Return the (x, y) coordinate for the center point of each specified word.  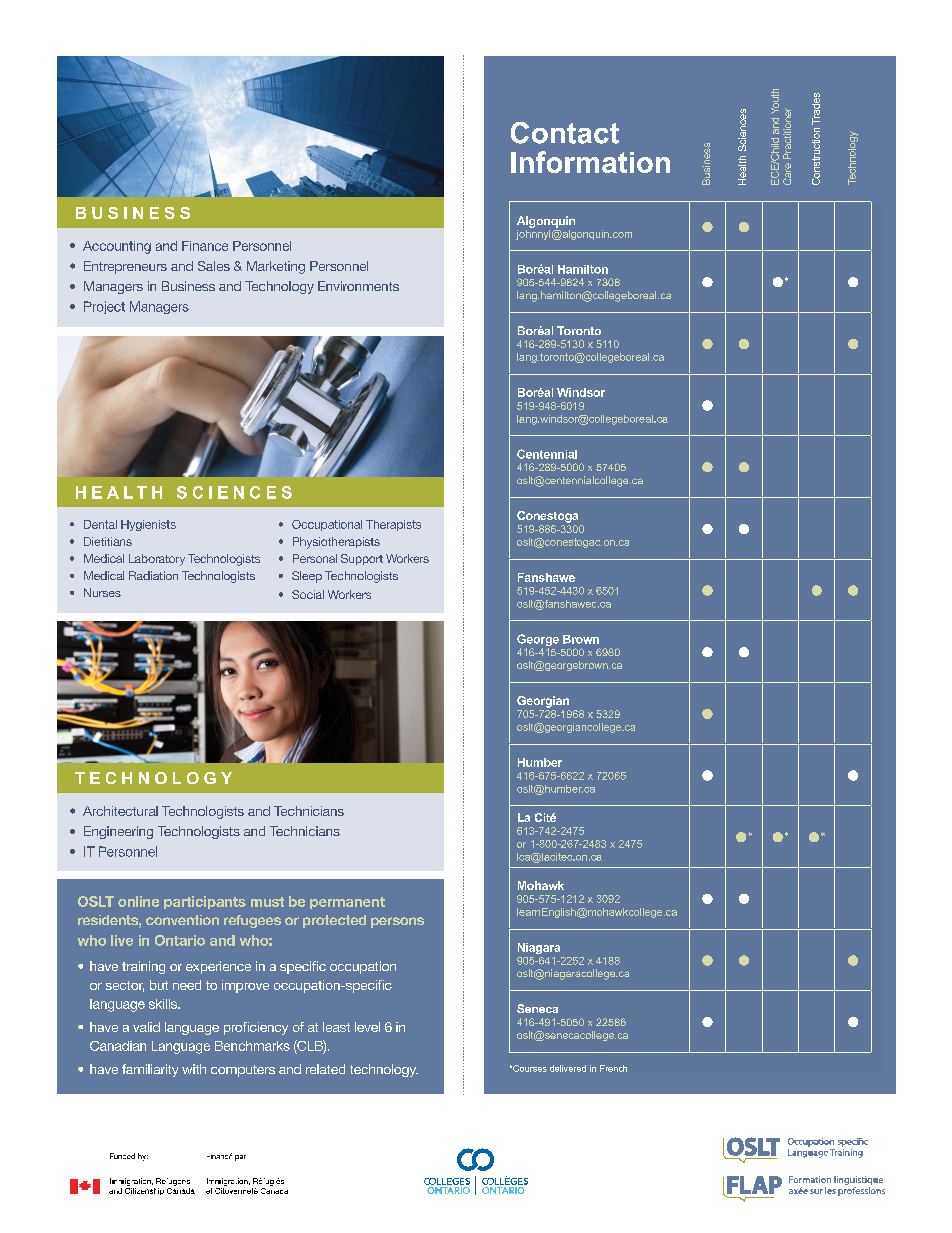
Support (362, 559)
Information (590, 162)
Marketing (276, 267)
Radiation (153, 575)
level (367, 1027)
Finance (205, 246)
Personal (315, 558)
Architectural (120, 811)
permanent (347, 903)
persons (397, 922)
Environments (358, 286)
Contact (565, 133)
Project (104, 307)
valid (146, 1027)
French (613, 1068)
